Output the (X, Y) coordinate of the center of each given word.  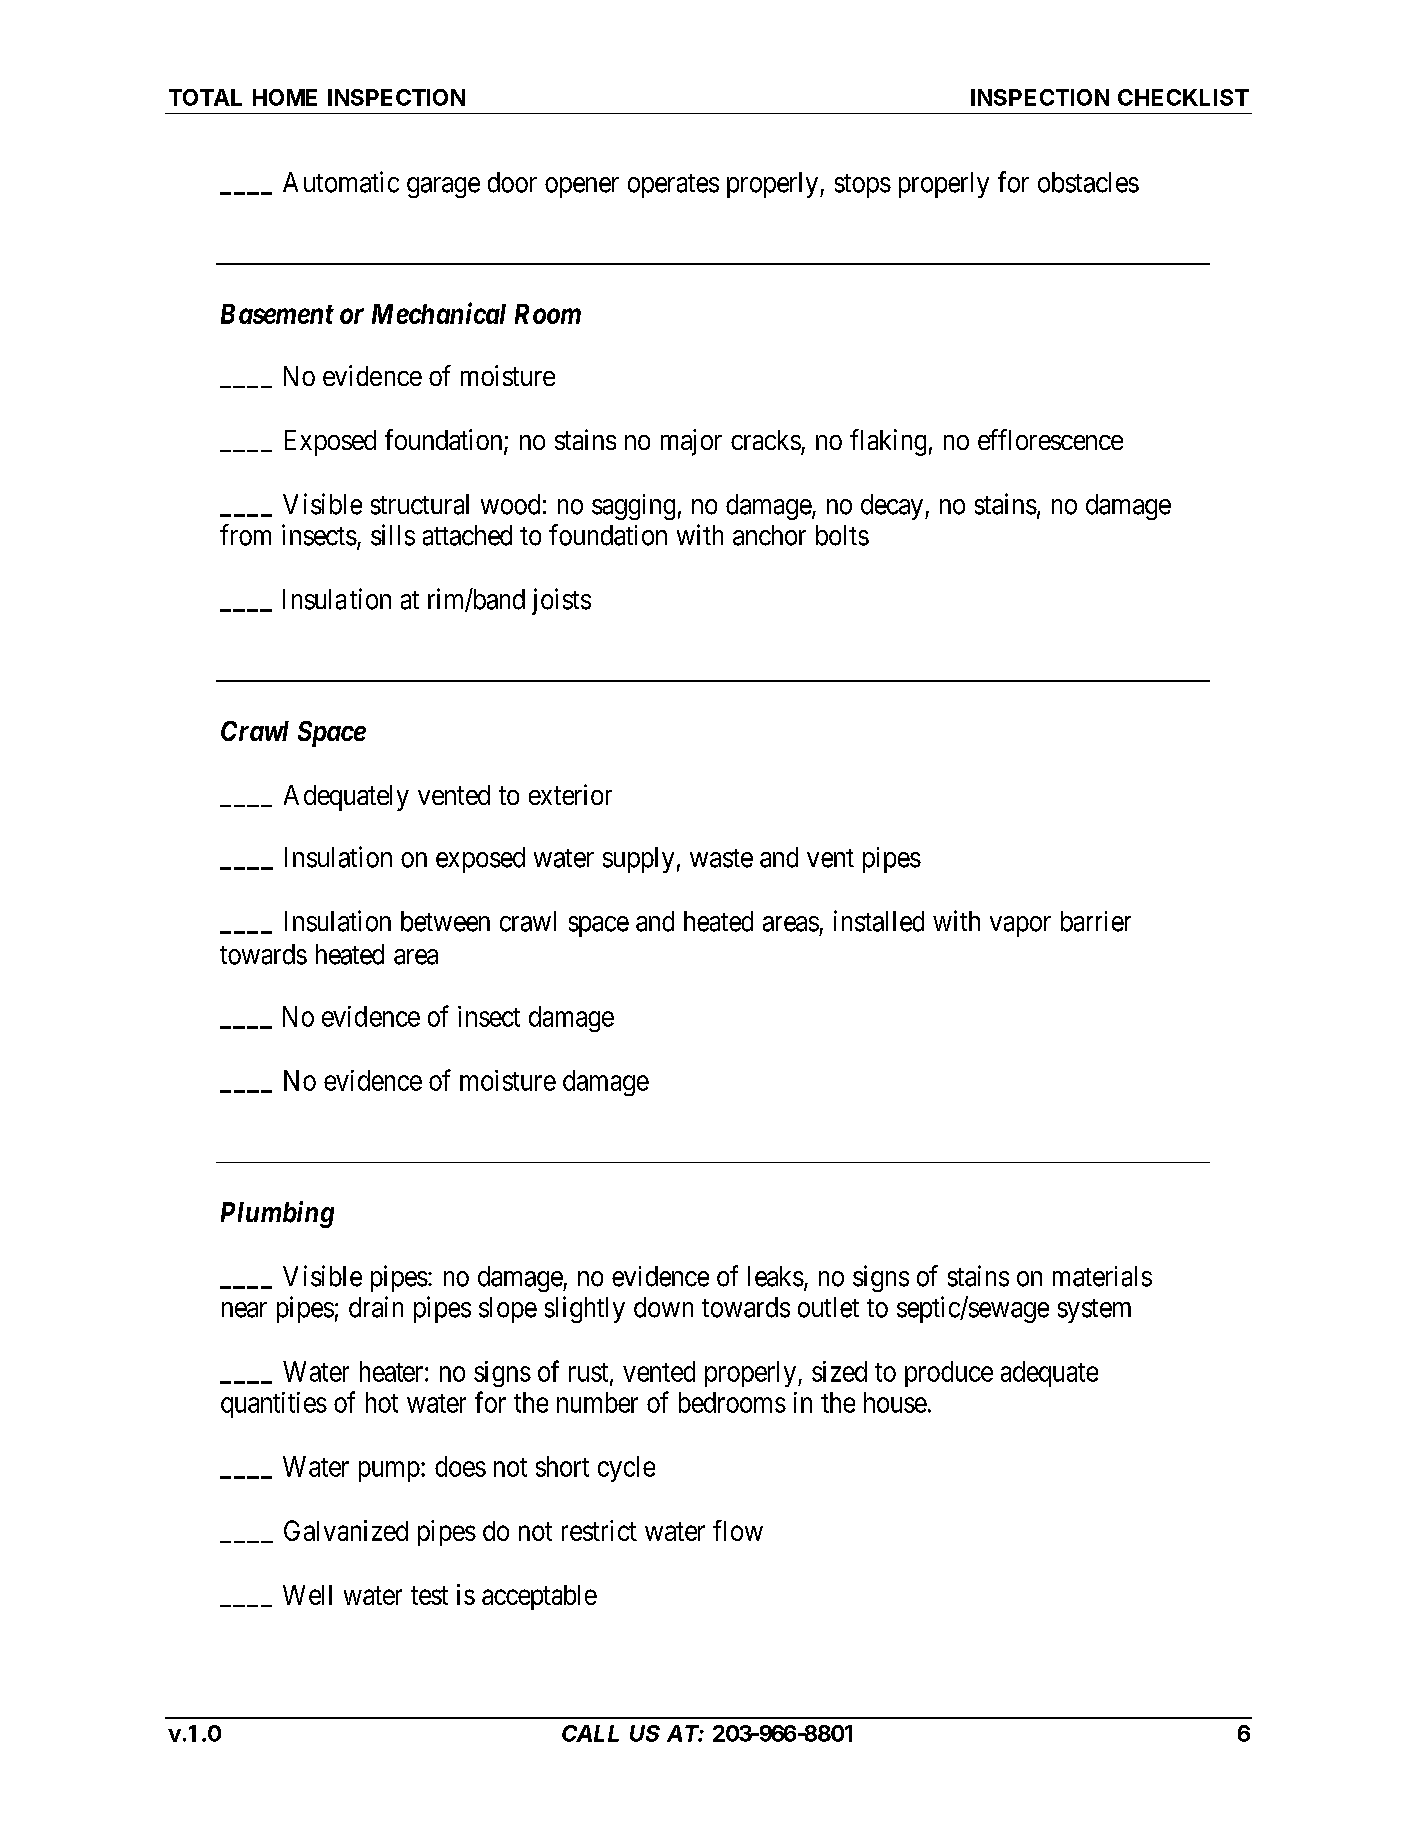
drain (376, 1307)
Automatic (341, 182)
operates (673, 186)
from (245, 535)
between (445, 921)
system (1094, 1311)
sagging (633, 507)
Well (307, 1595)
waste (721, 858)
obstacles (1088, 182)
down (663, 1307)
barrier (1096, 921)
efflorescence (1050, 439)
